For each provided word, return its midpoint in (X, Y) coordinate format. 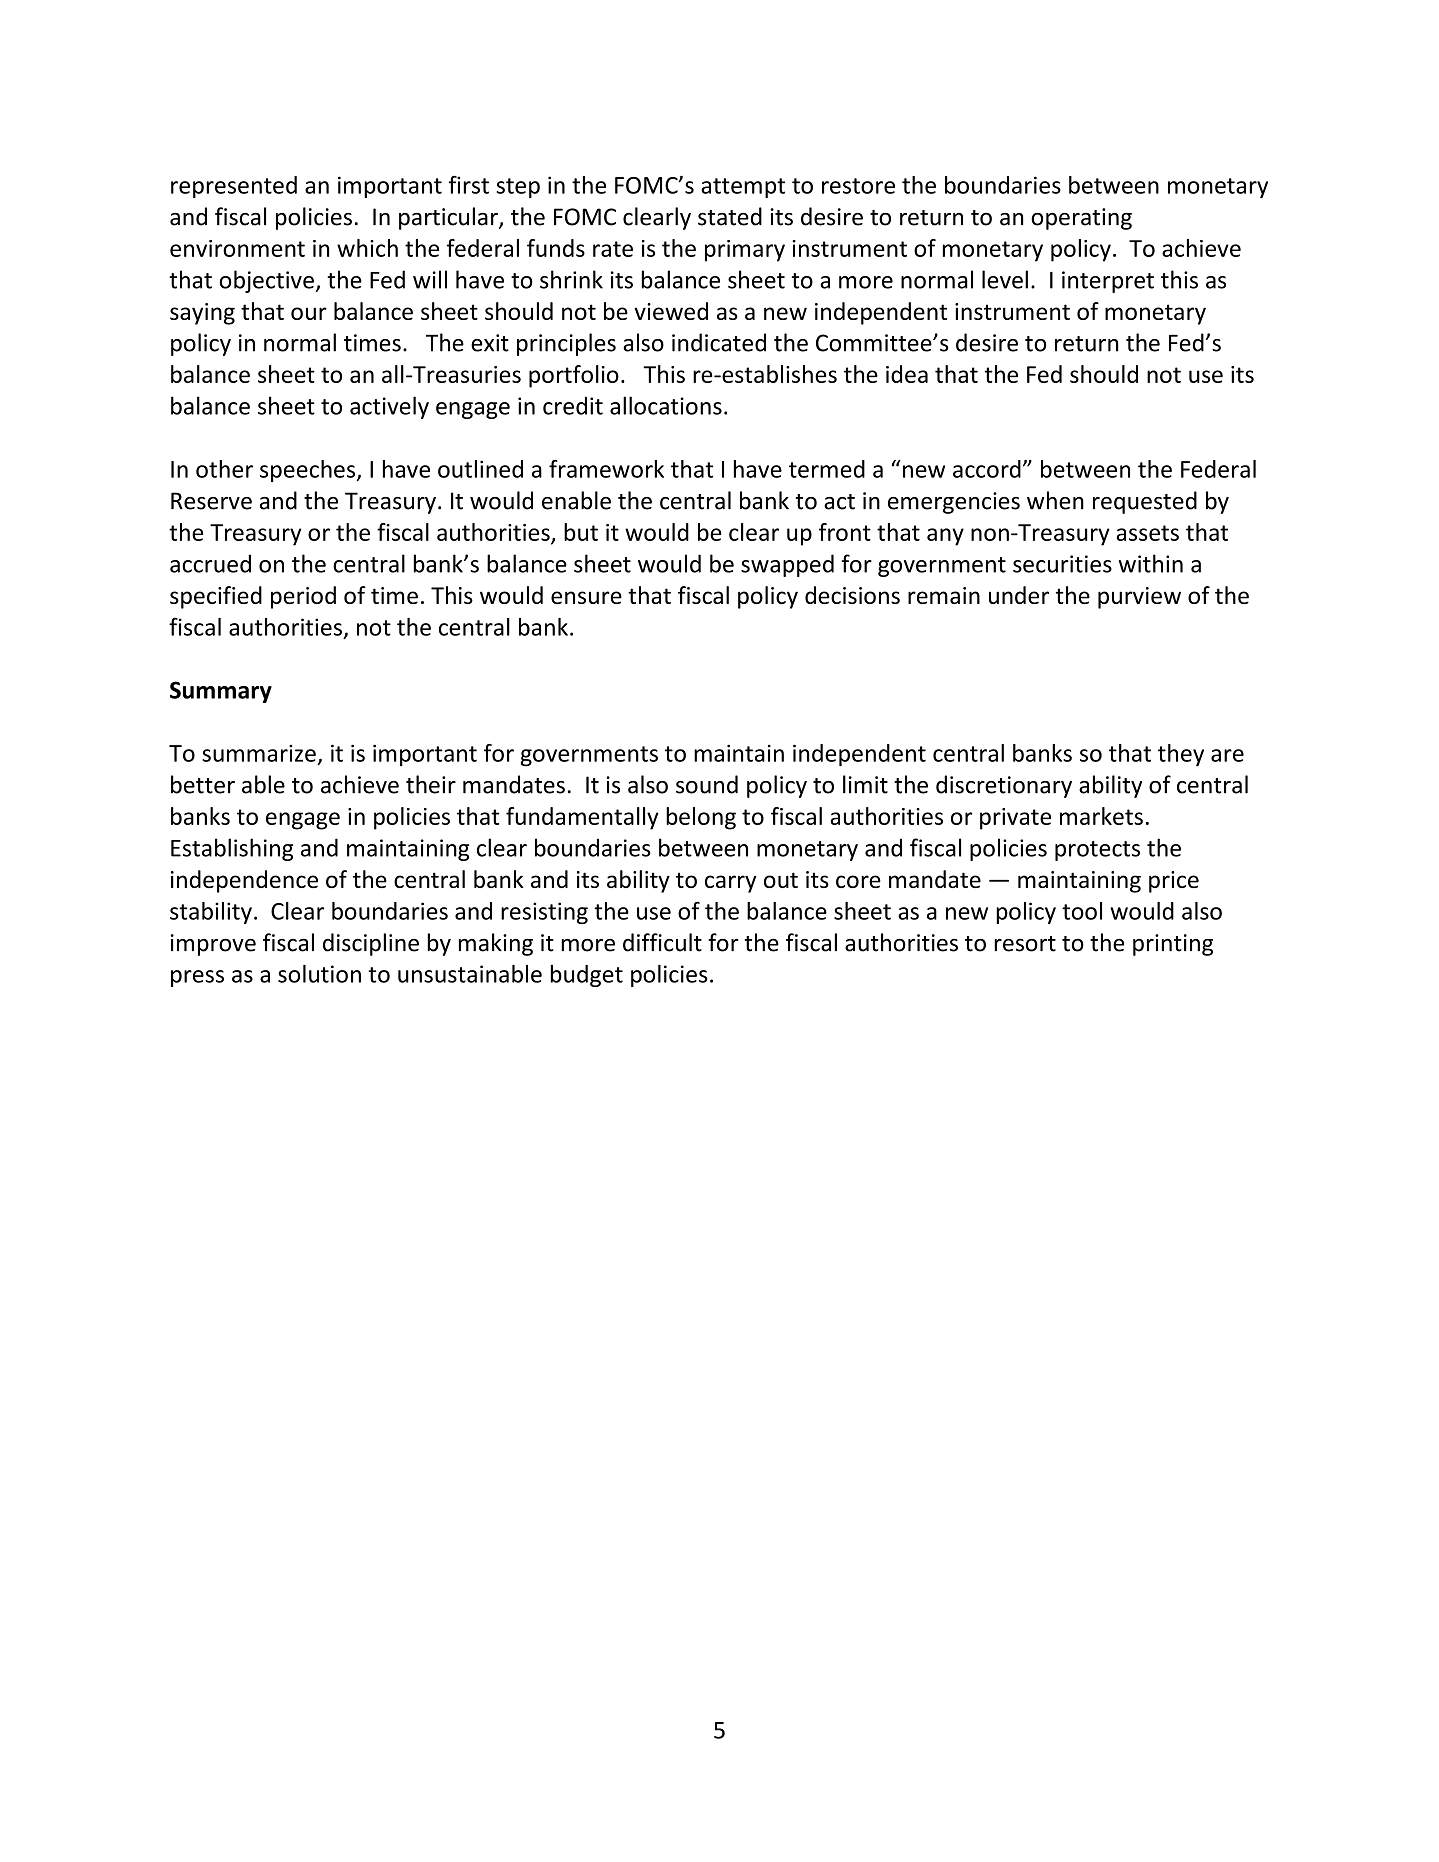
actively (389, 407)
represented (234, 187)
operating (1081, 219)
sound (707, 784)
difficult (662, 942)
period (303, 597)
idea (907, 374)
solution (319, 973)
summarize (259, 753)
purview (1139, 598)
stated (730, 216)
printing (1173, 945)
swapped (787, 565)
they (1181, 755)
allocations (666, 405)
